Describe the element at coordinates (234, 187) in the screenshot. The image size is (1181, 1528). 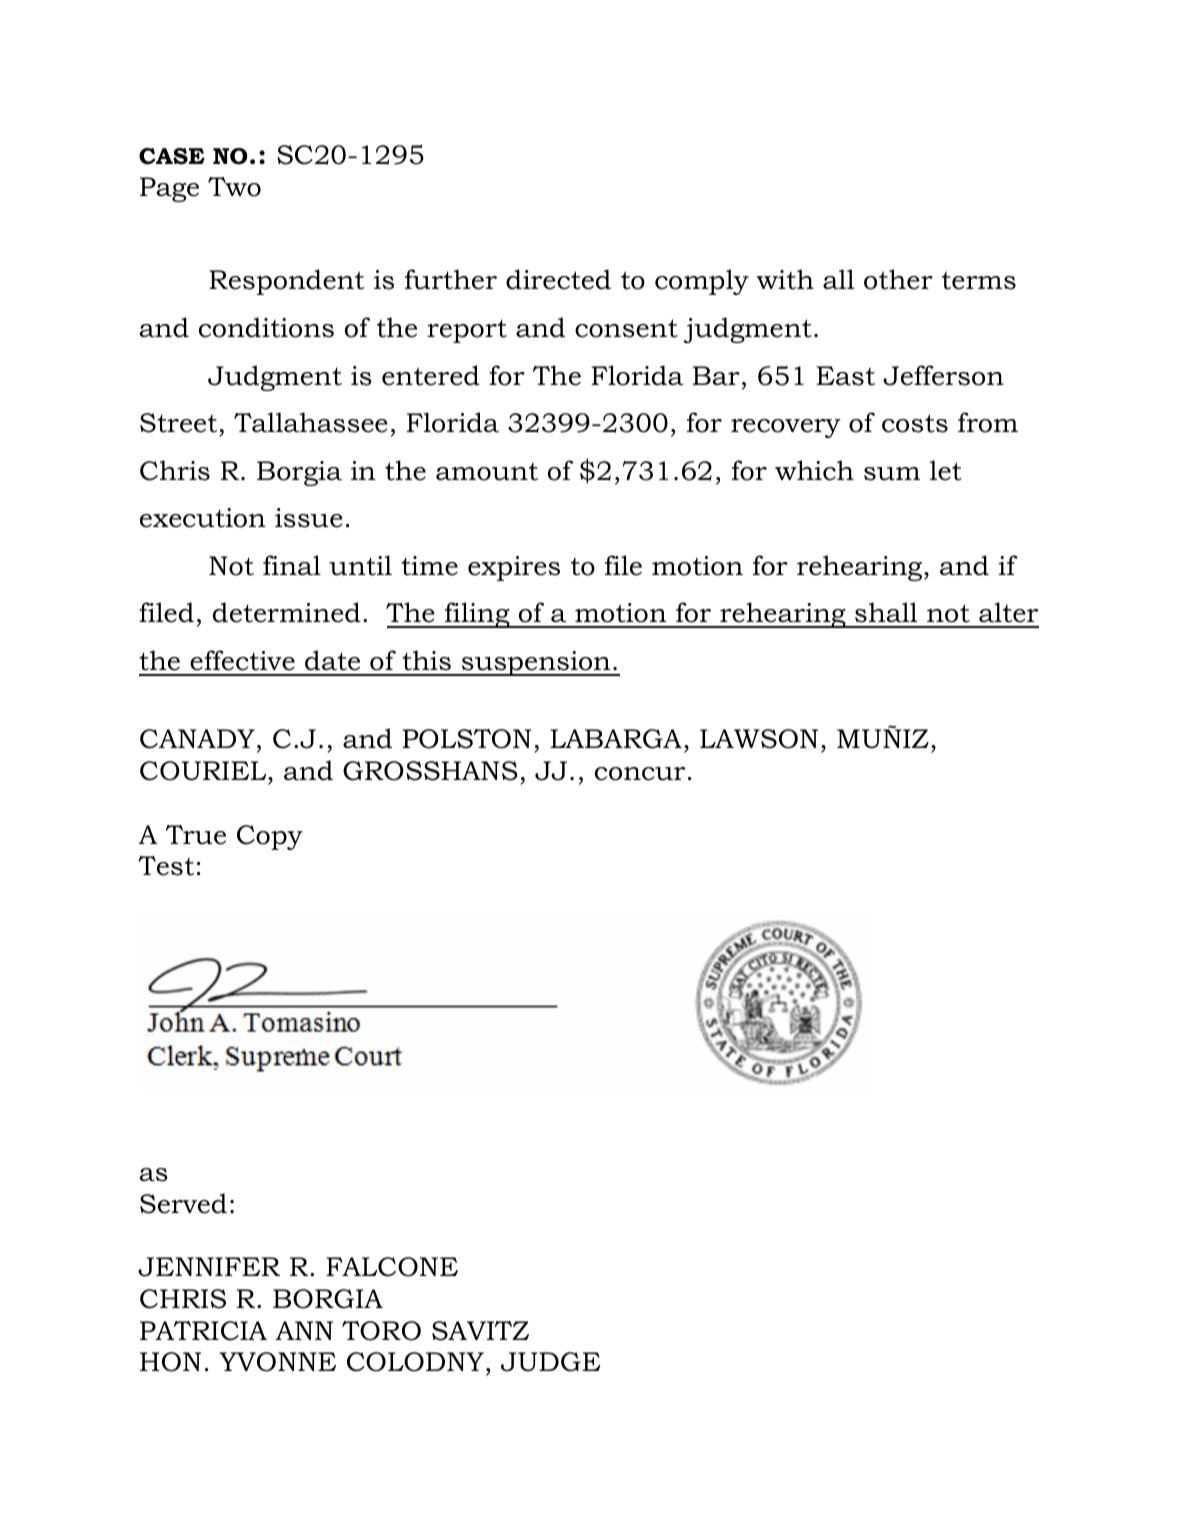
I see `Two` at that location.
